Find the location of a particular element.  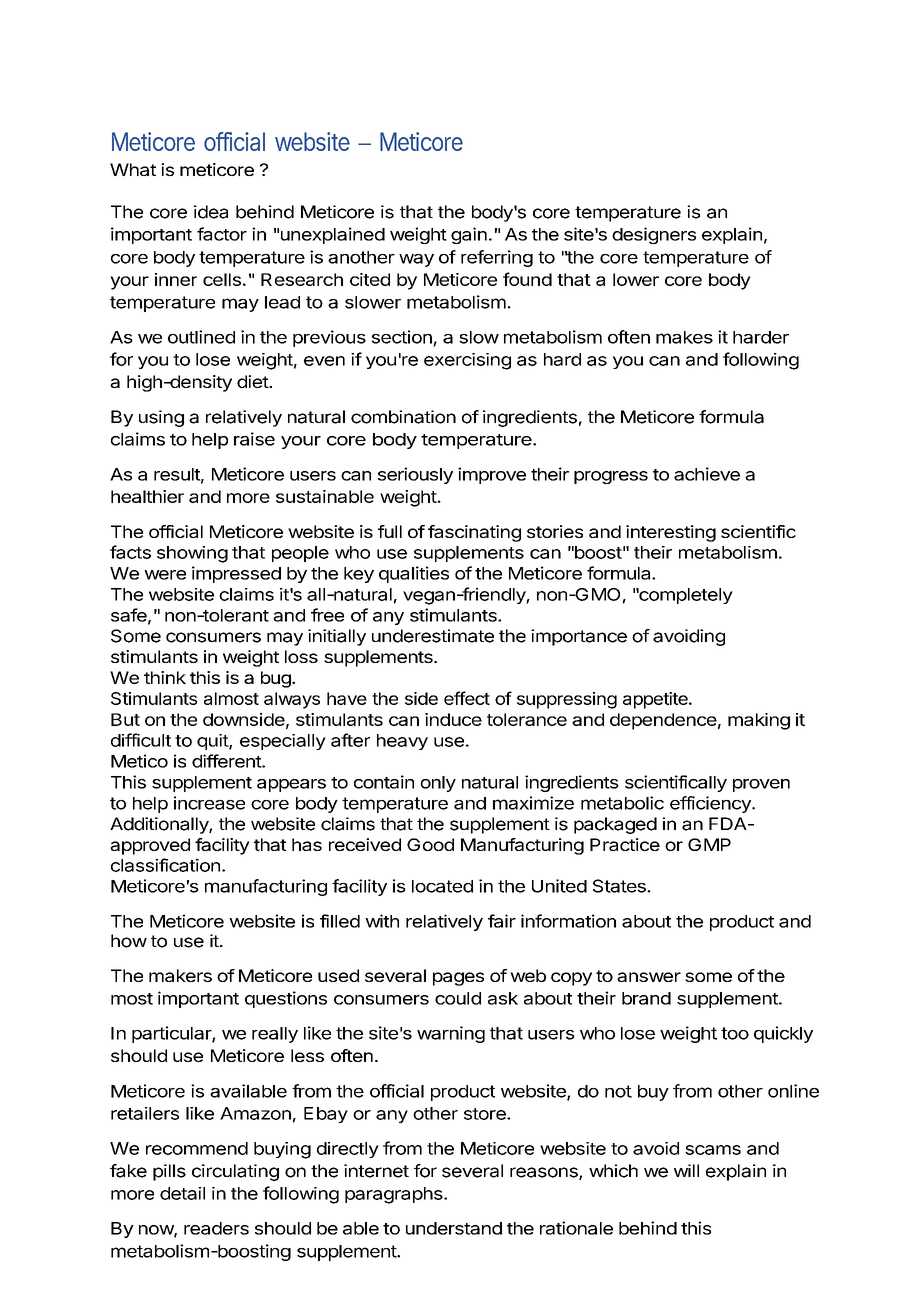

pages is located at coordinates (458, 979).
